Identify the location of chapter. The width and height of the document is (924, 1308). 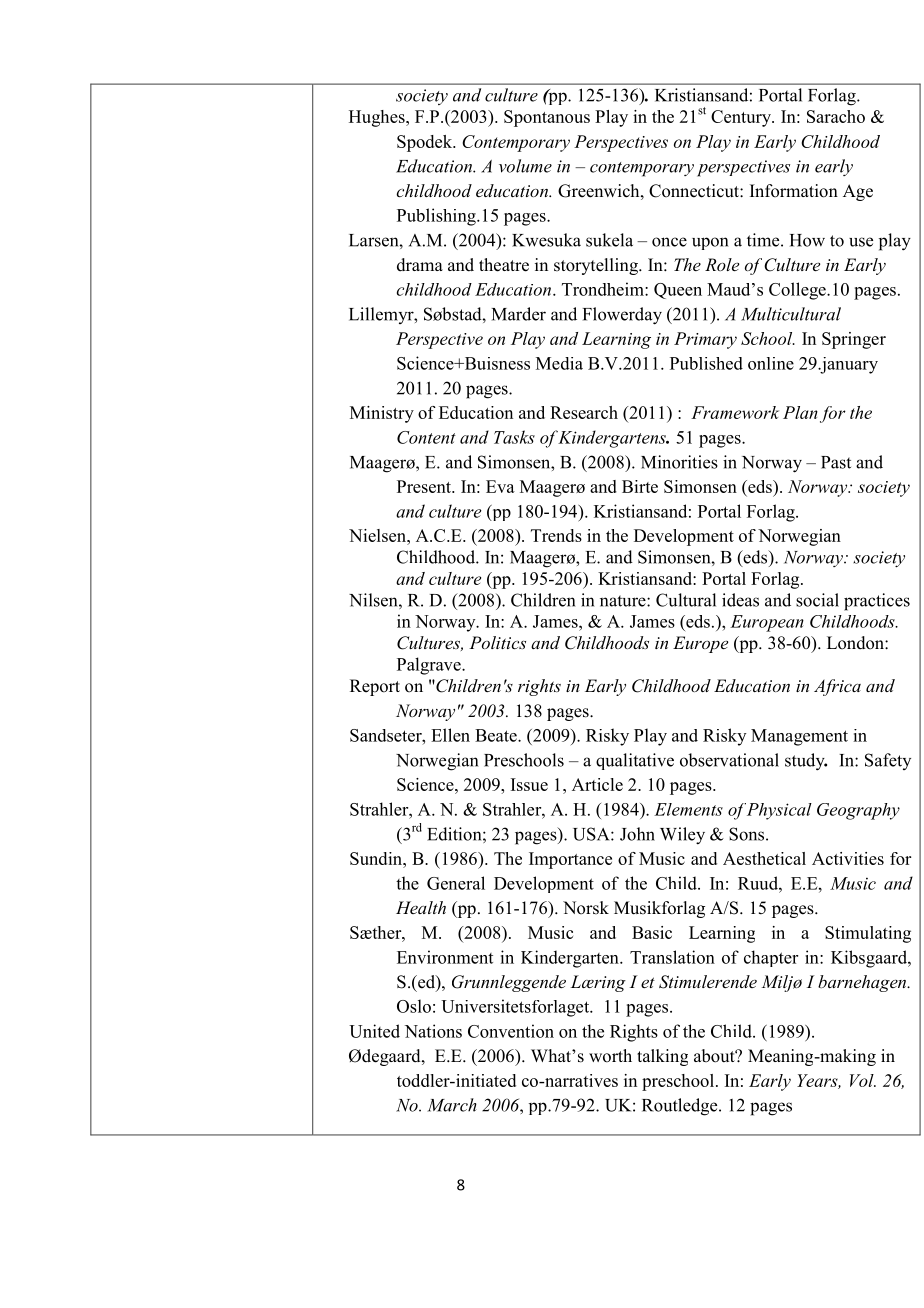
(771, 958).
